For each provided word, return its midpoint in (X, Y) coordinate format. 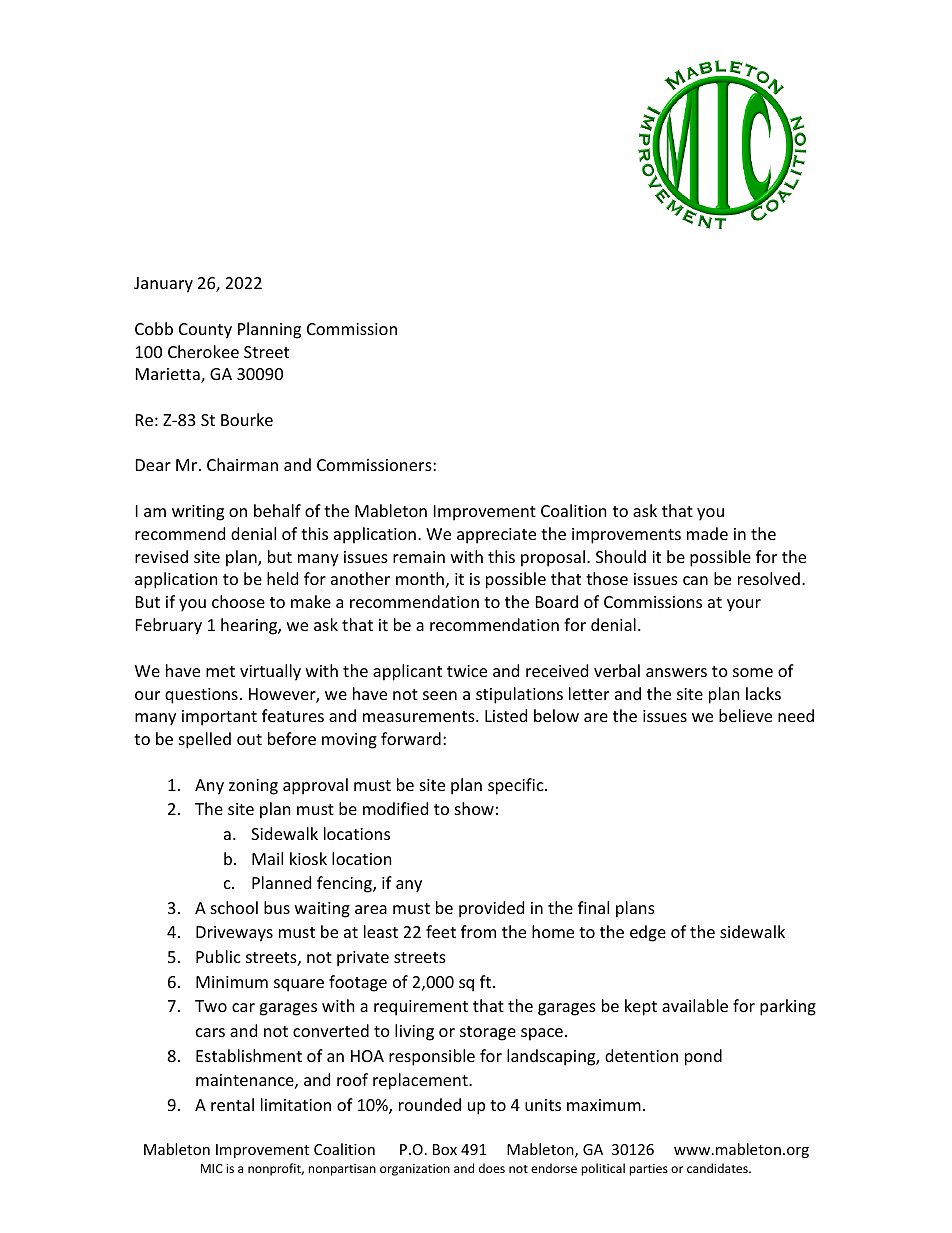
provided (491, 909)
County (205, 331)
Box (445, 1149)
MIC (212, 1168)
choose (238, 601)
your (744, 605)
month (420, 578)
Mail (267, 858)
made (707, 533)
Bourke (247, 419)
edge (648, 933)
